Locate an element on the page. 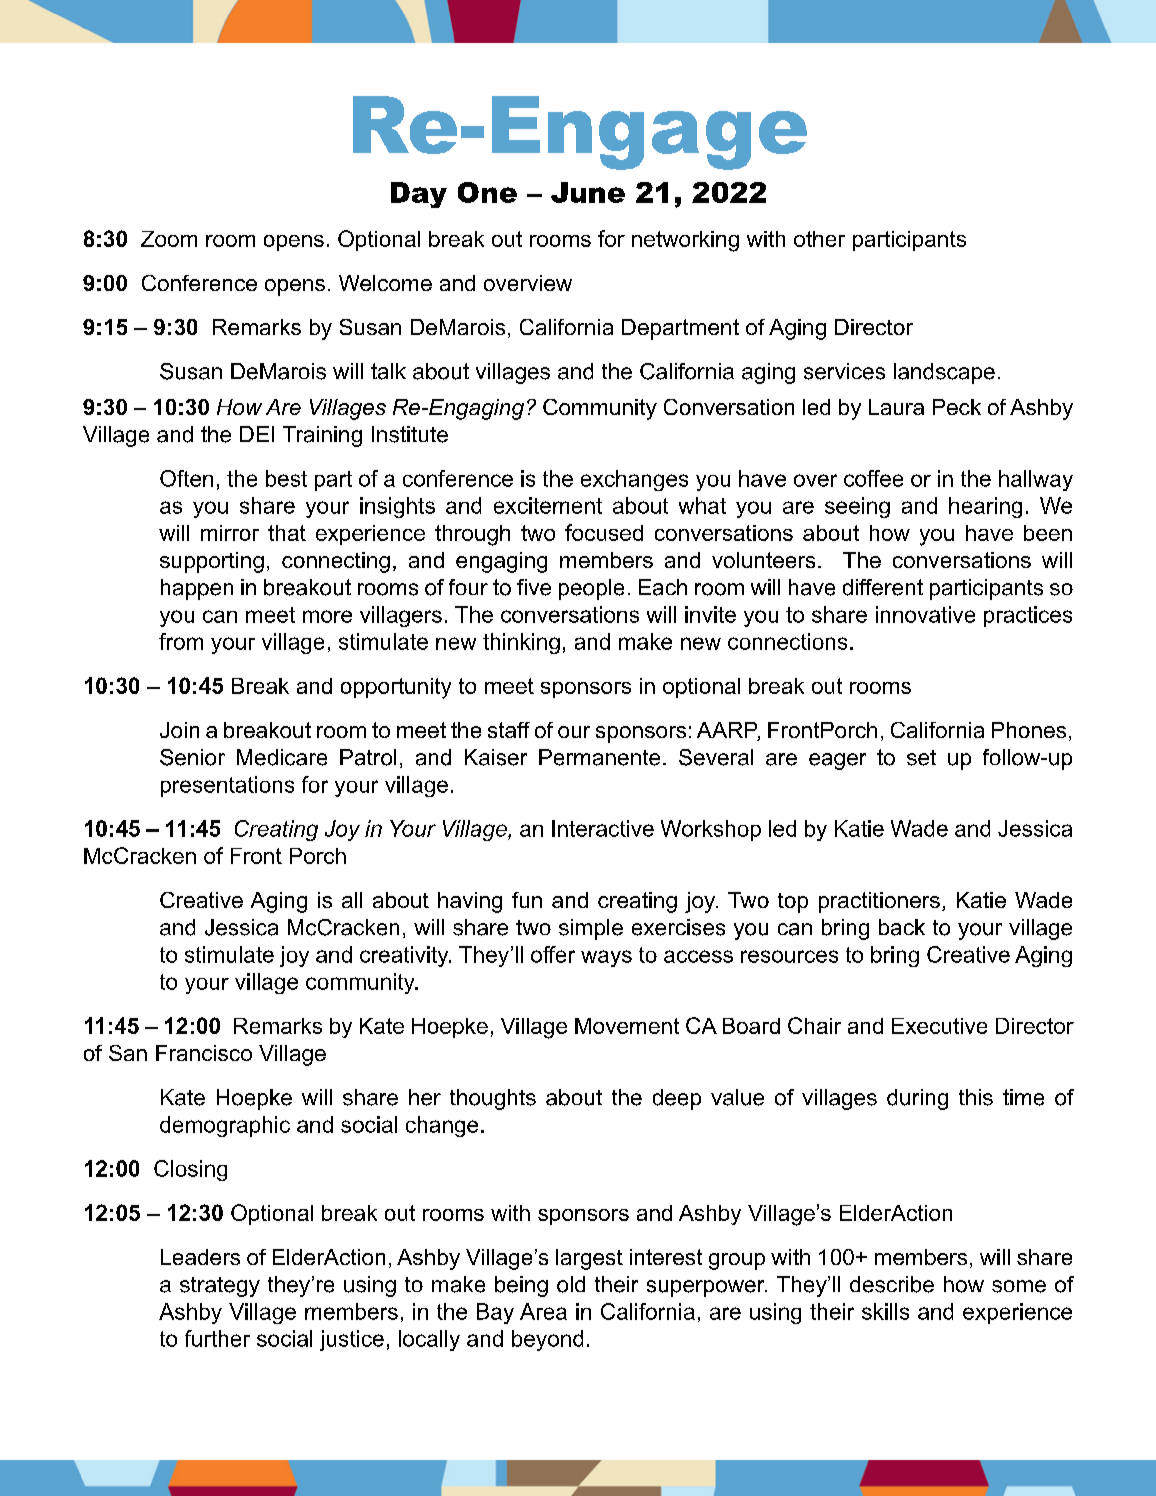 Image resolution: width=1156 pixels, height=1496 pixels. creativity is located at coordinates (405, 956).
